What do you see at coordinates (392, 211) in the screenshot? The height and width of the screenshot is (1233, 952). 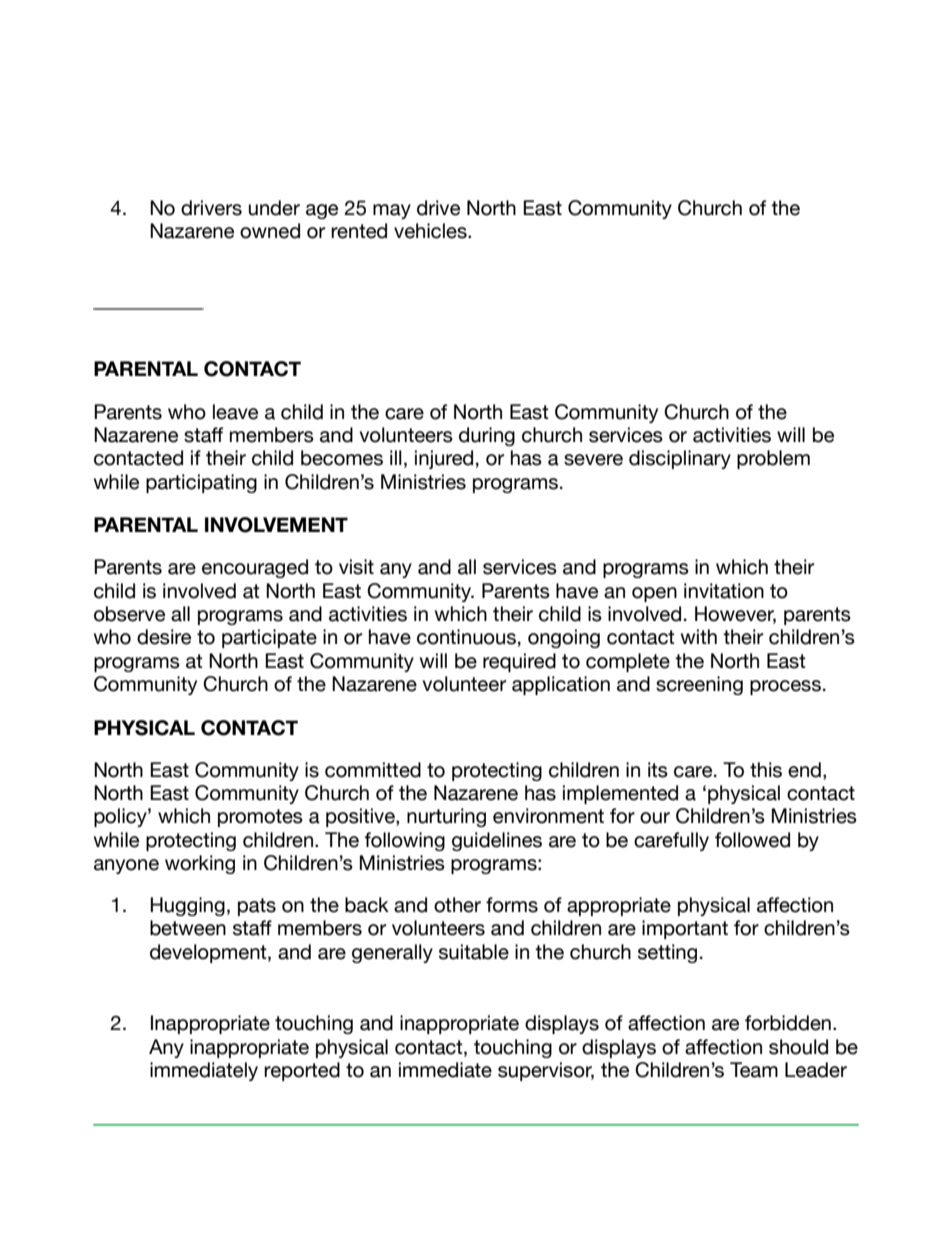 I see `may` at bounding box center [392, 211].
